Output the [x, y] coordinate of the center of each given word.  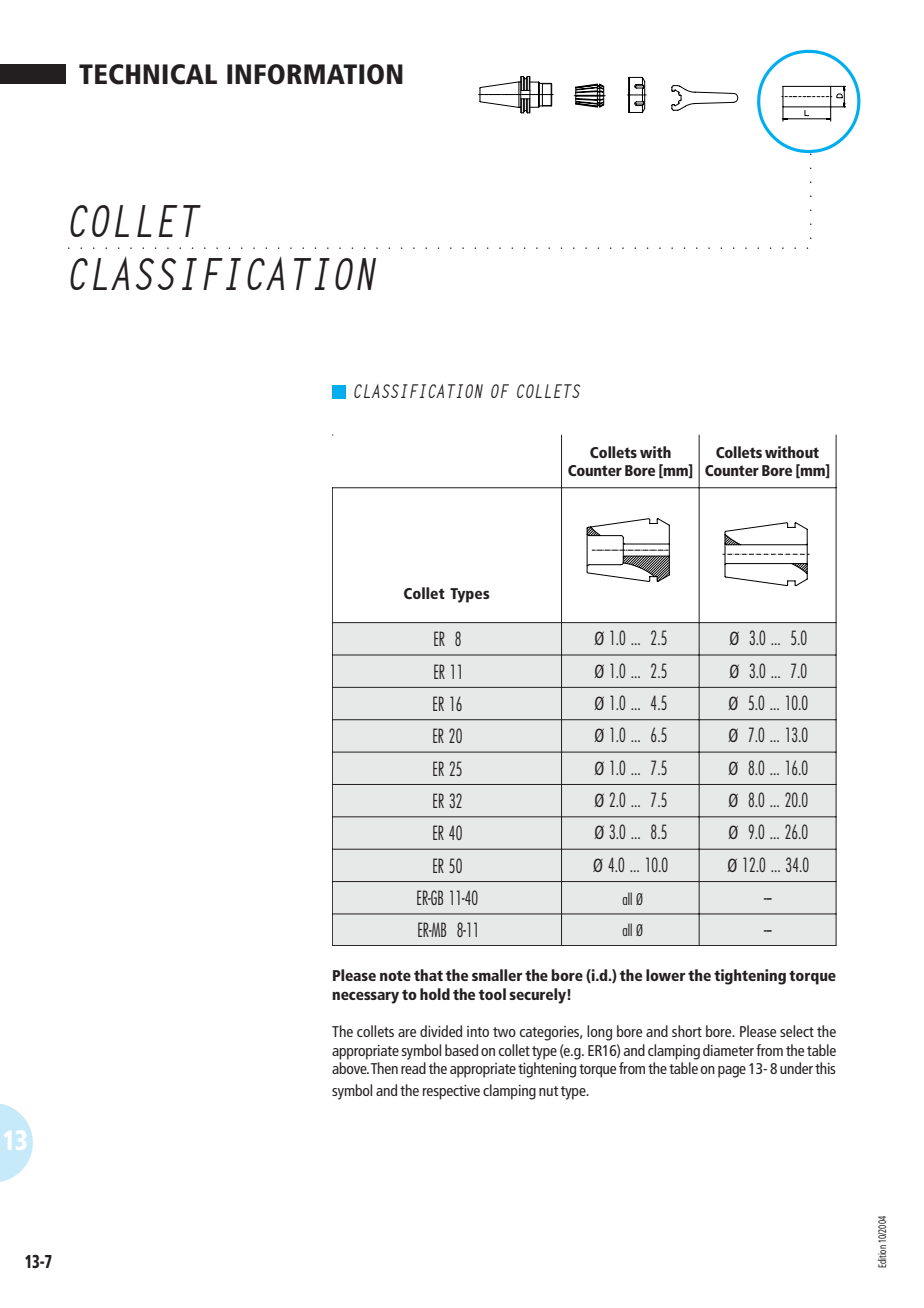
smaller [497, 975]
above [350, 1068]
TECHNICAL [148, 74]
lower [665, 975]
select [797, 1031]
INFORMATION [315, 74]
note [395, 975]
